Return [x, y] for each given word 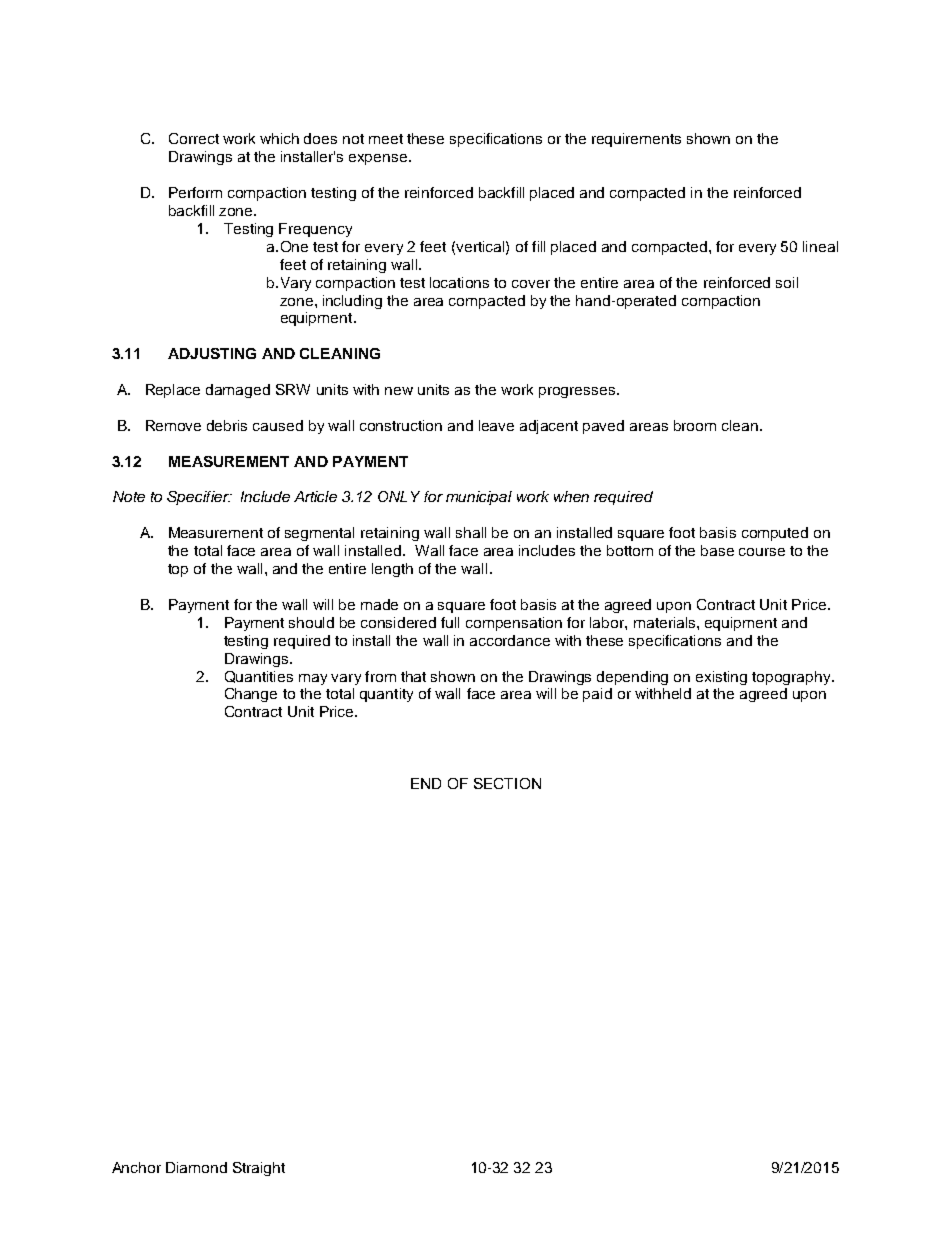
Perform [195, 192]
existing [721, 678]
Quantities [259, 677]
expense [379, 159]
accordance [510, 640]
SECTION [507, 783]
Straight [259, 1169]
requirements [636, 140]
